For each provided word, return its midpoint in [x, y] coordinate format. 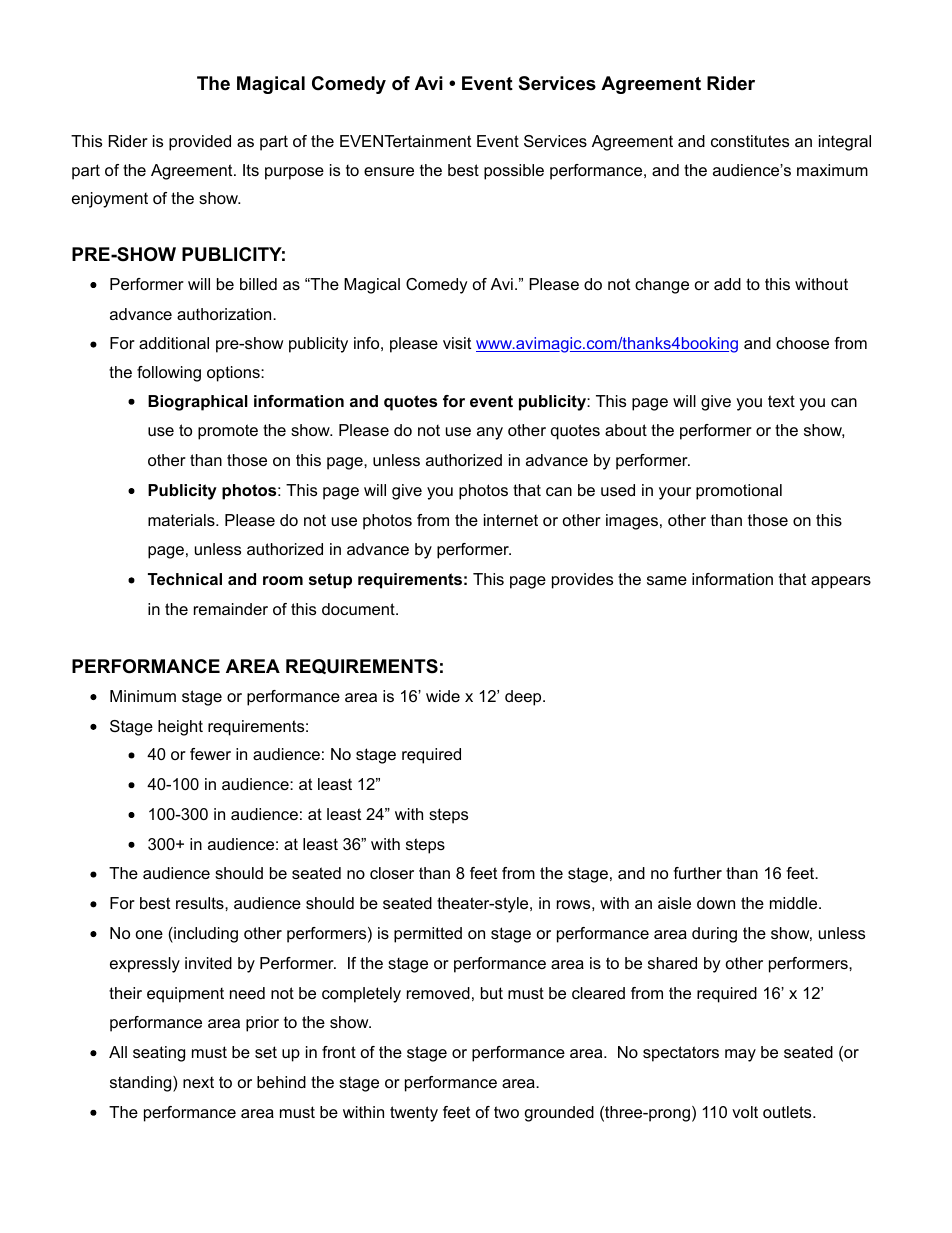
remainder [231, 609]
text [781, 401]
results [201, 903]
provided [200, 143]
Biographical [198, 403]
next [198, 1082]
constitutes [750, 141]
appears [841, 582]
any [490, 433]
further [697, 873]
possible [514, 172]
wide [443, 696]
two [506, 1112]
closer [392, 873]
